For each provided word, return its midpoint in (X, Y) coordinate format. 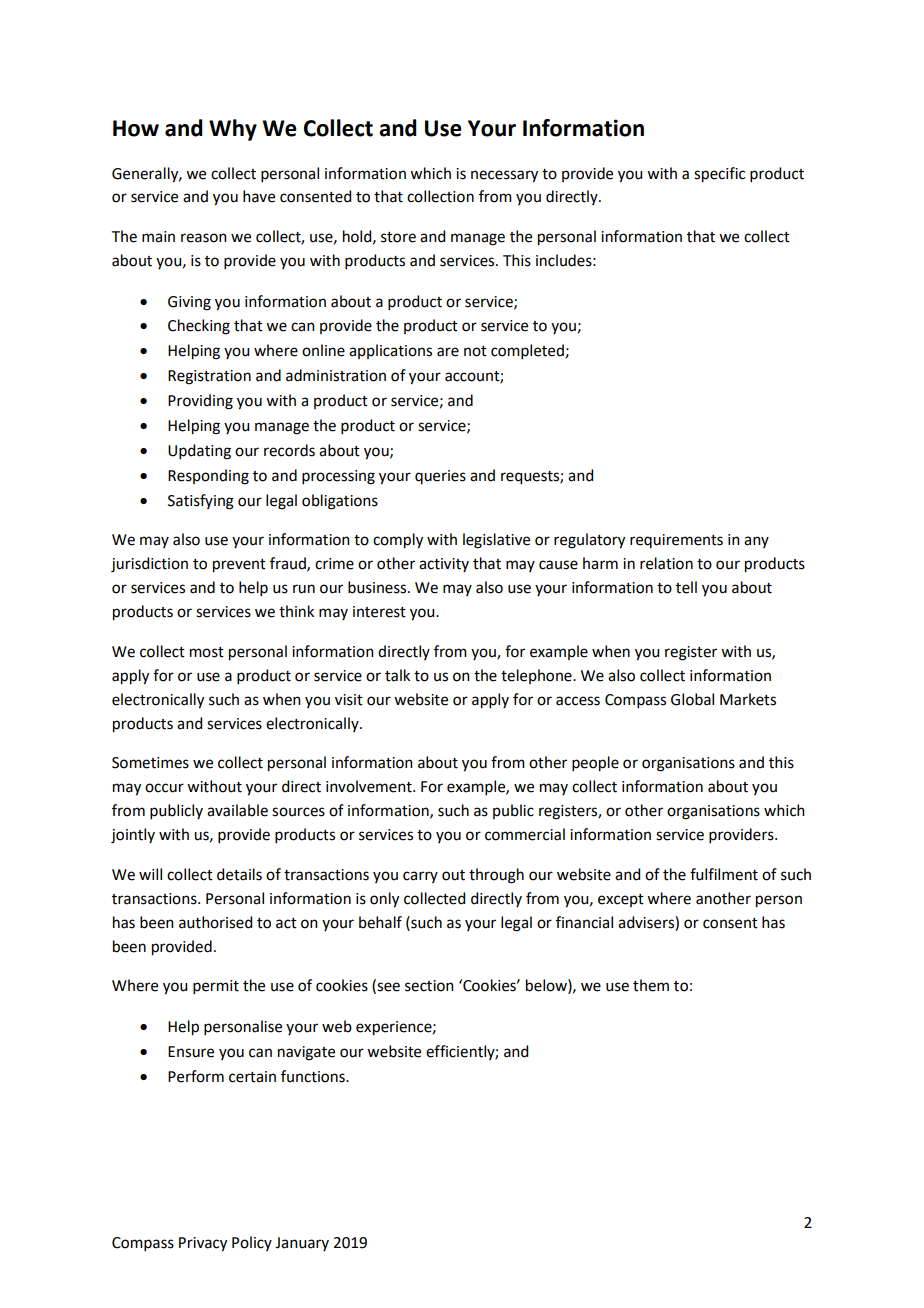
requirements (676, 541)
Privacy (203, 1244)
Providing (200, 402)
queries (440, 477)
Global (692, 699)
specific (719, 175)
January (302, 1244)
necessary (504, 176)
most (207, 652)
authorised (215, 922)
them (651, 985)
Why (233, 130)
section (429, 986)
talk (397, 675)
